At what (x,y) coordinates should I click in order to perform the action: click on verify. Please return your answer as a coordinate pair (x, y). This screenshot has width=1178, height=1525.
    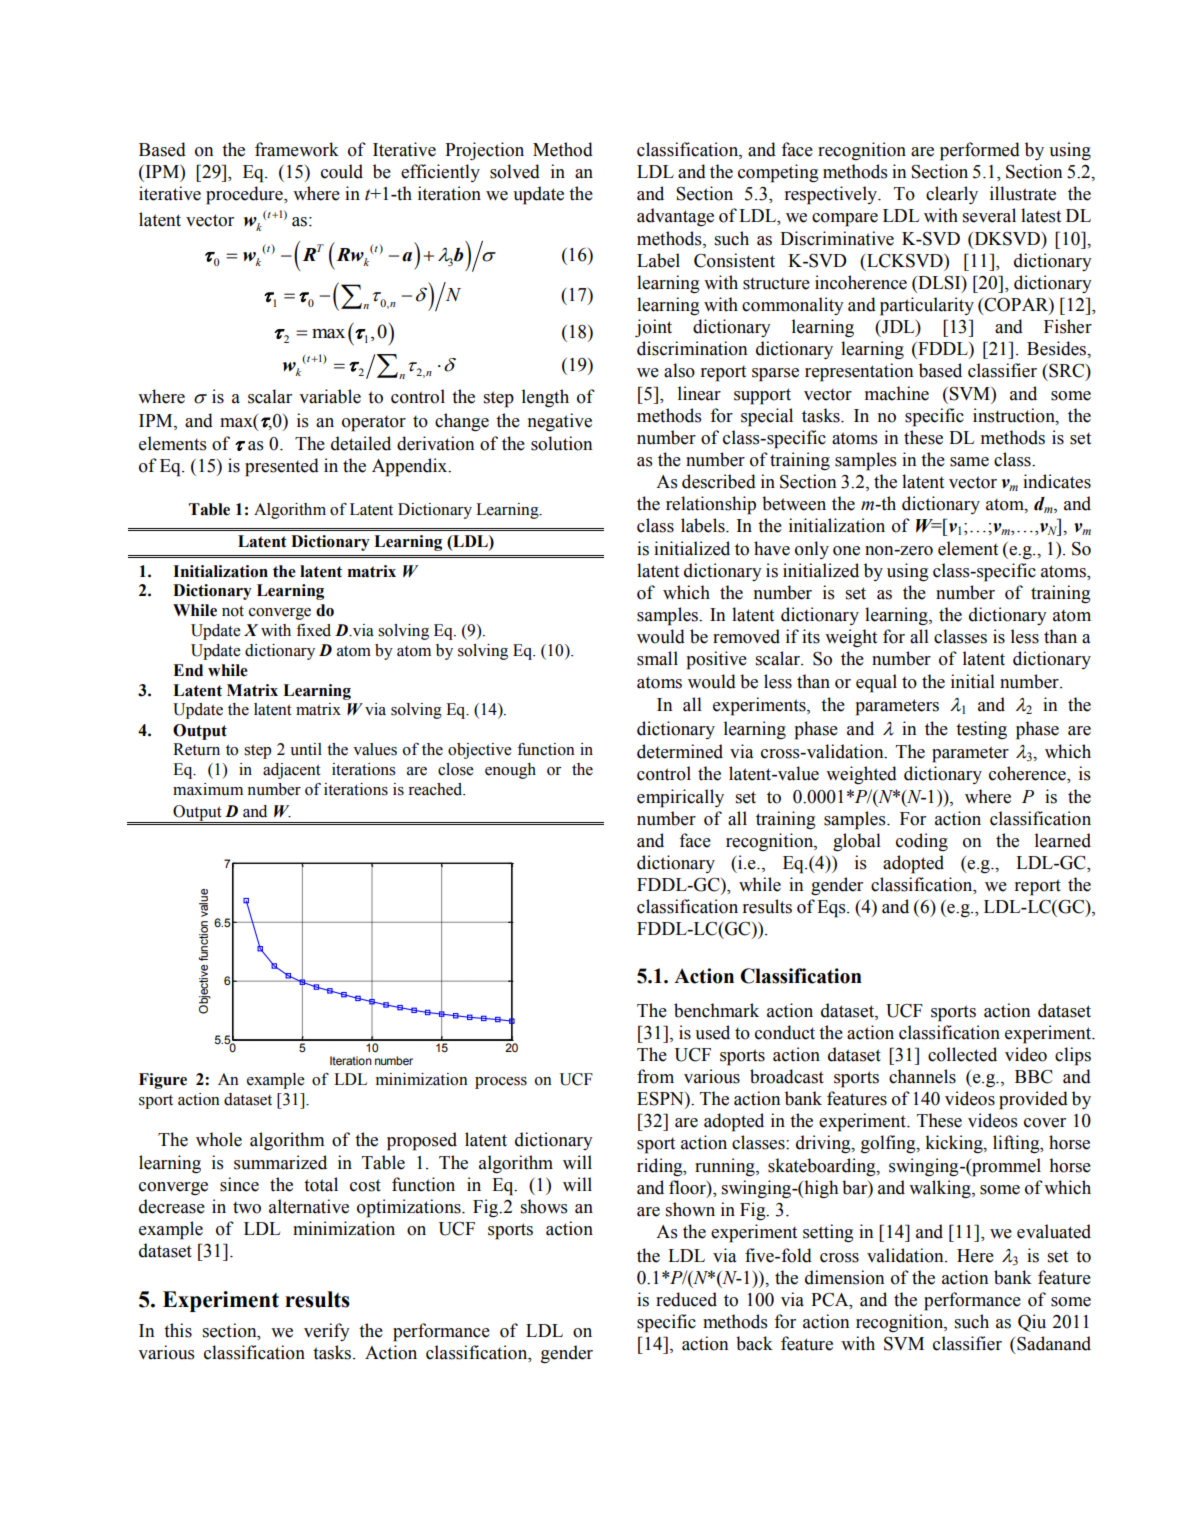
    Looking at the image, I should click on (327, 1332).
